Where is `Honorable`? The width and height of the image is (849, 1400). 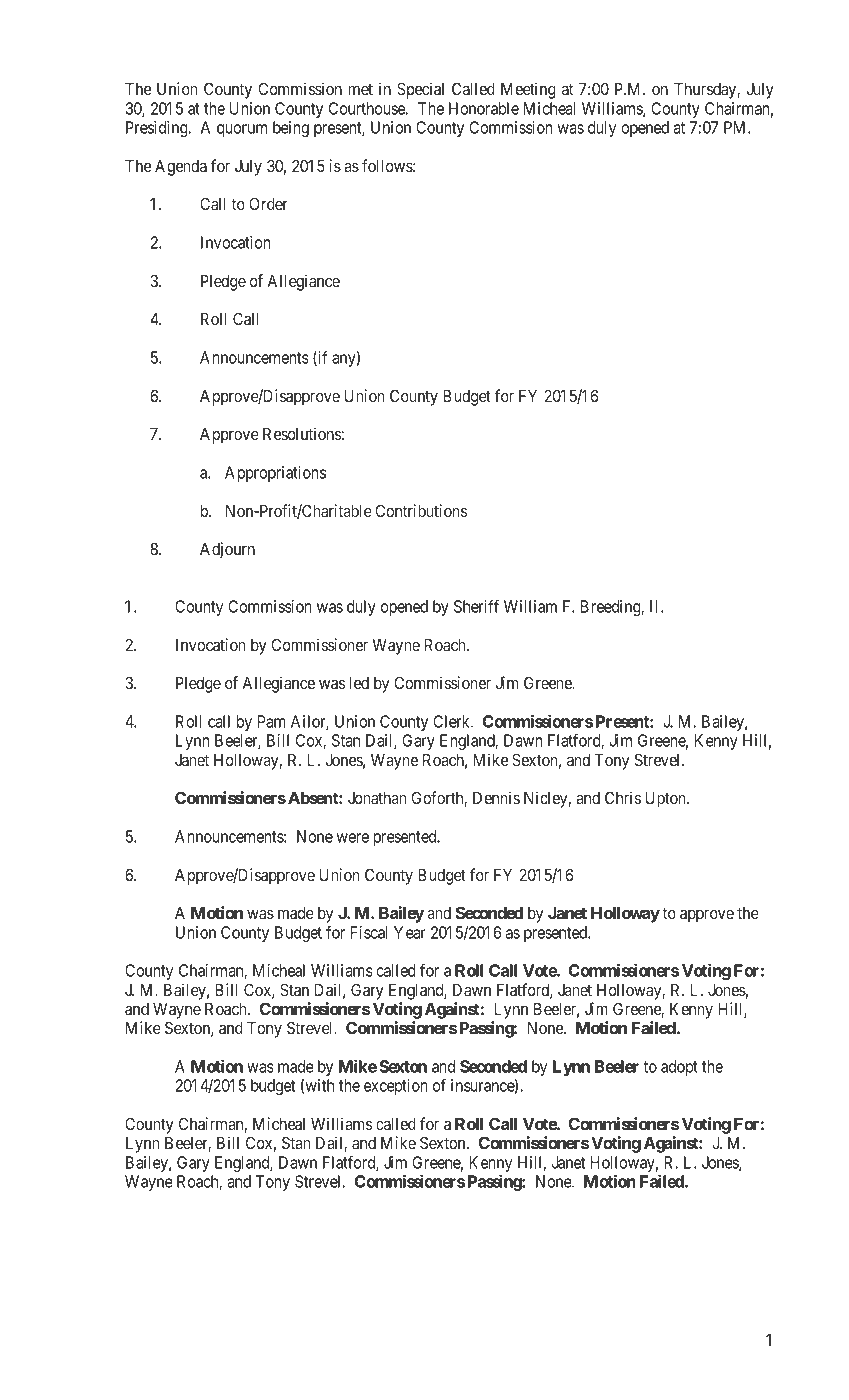
Honorable is located at coordinates (484, 108).
